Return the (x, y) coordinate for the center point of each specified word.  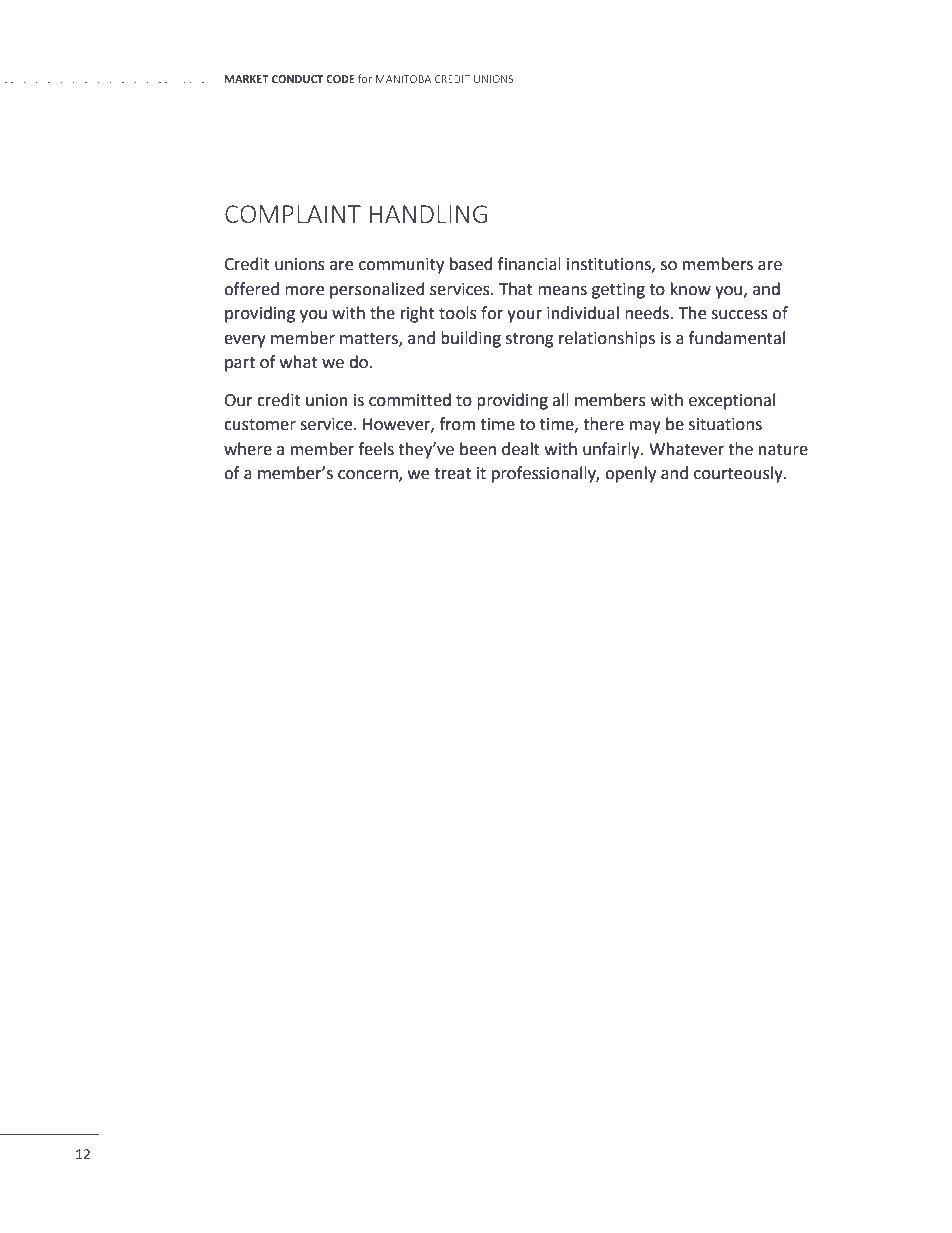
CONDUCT (297, 79)
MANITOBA (403, 79)
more (304, 291)
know (691, 289)
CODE (340, 79)
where (248, 449)
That (516, 289)
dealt (521, 449)
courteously (739, 474)
